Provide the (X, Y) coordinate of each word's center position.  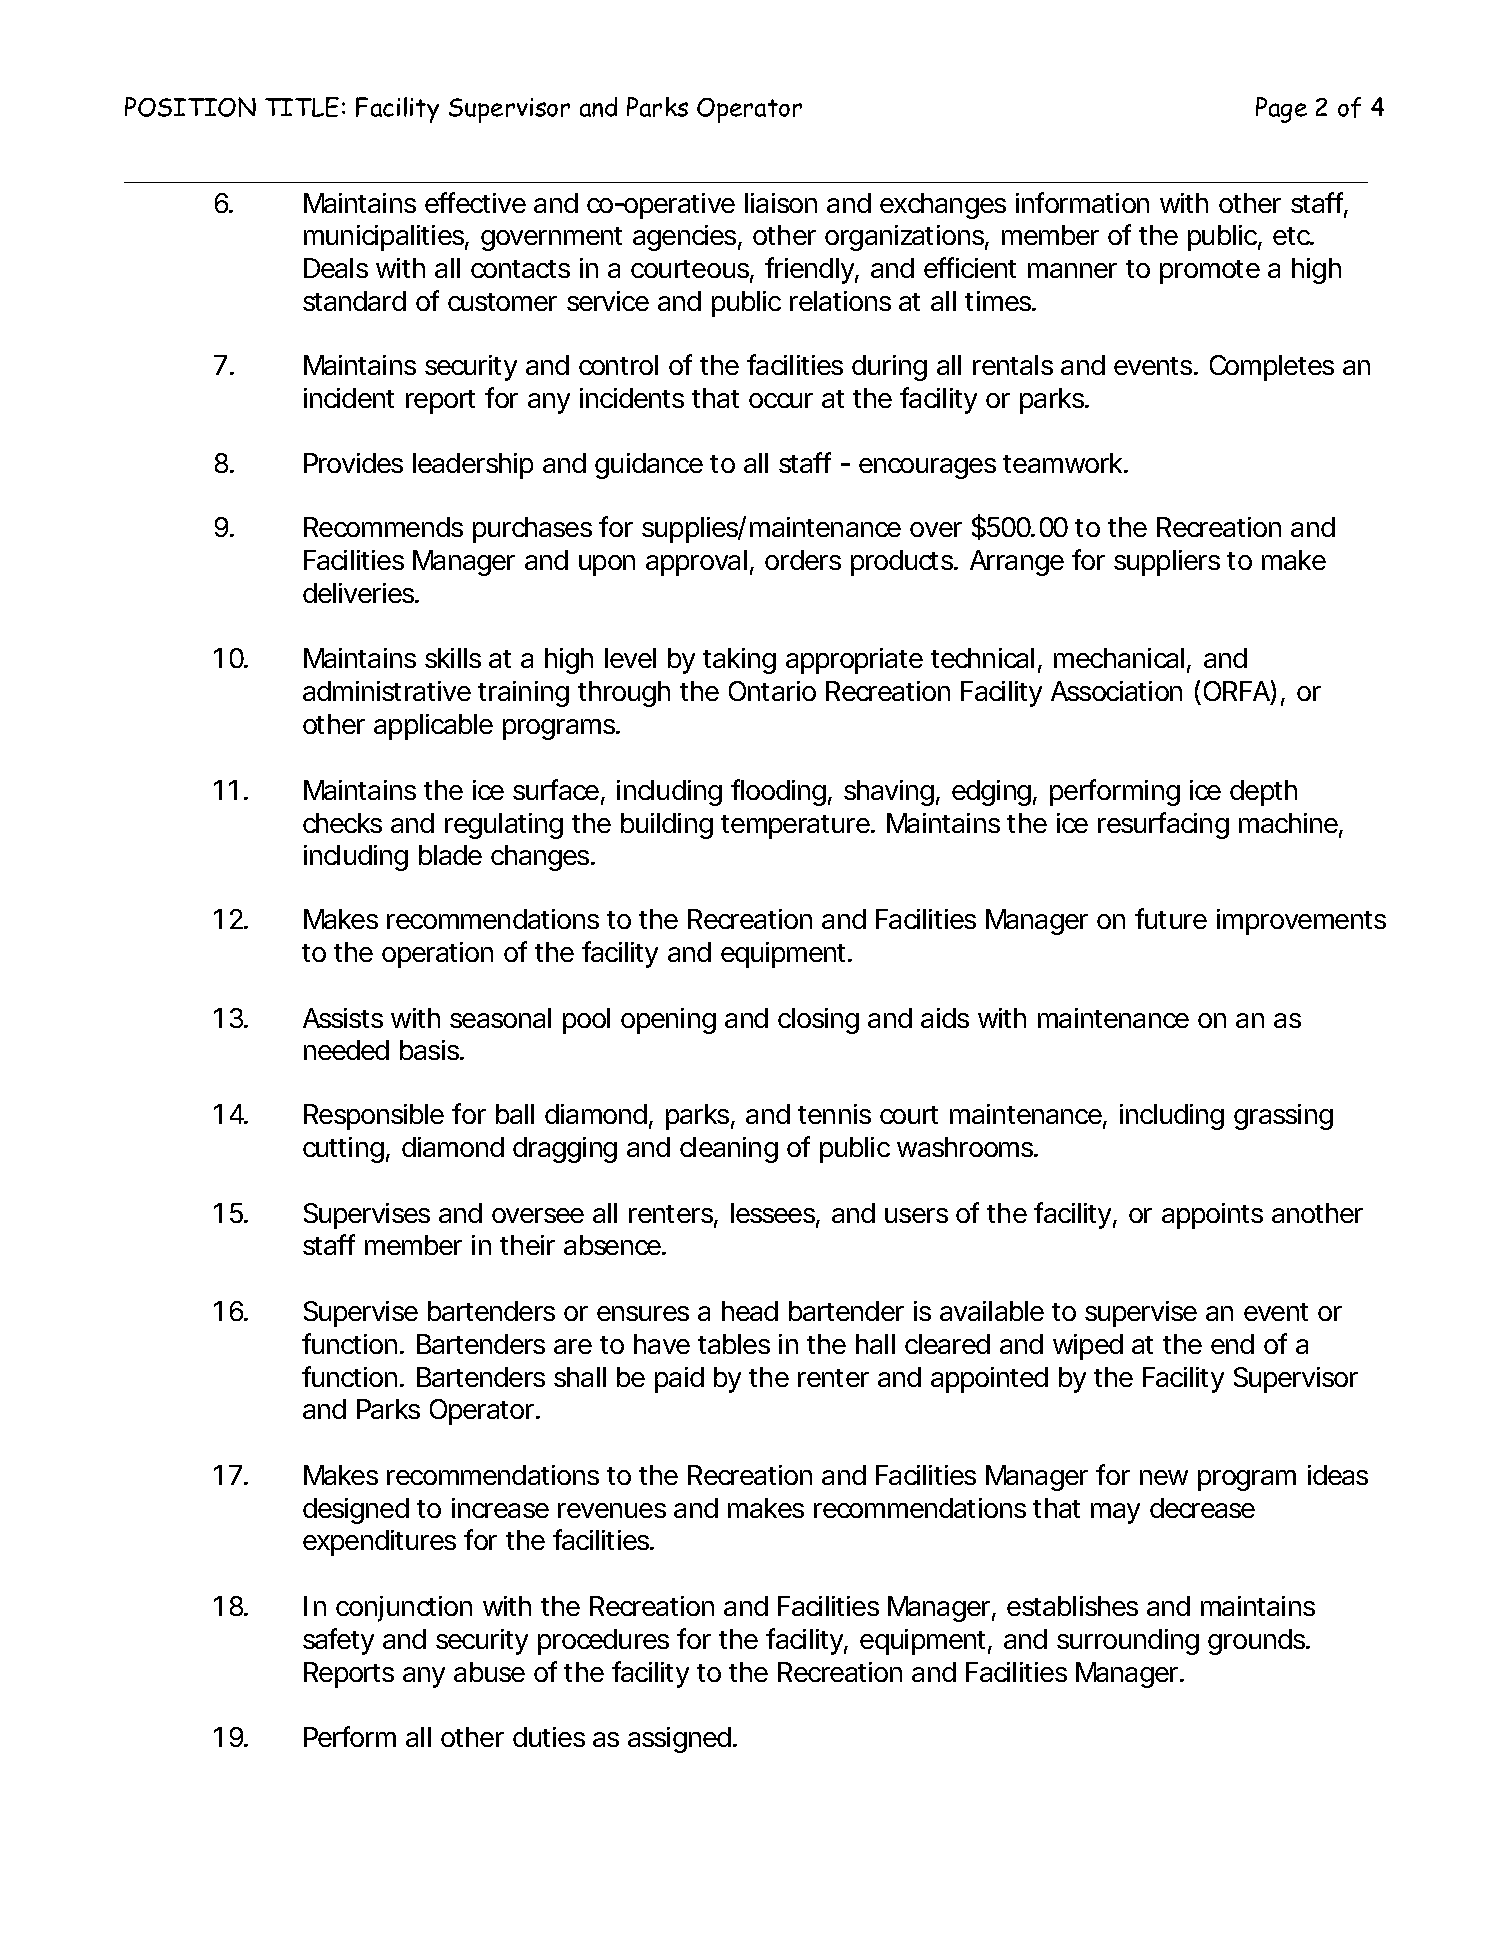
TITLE (302, 107)
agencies (684, 238)
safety (338, 1641)
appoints (1212, 1216)
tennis (834, 1114)
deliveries (358, 593)
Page (1281, 110)
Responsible (374, 1117)
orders (803, 560)
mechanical (1119, 658)
